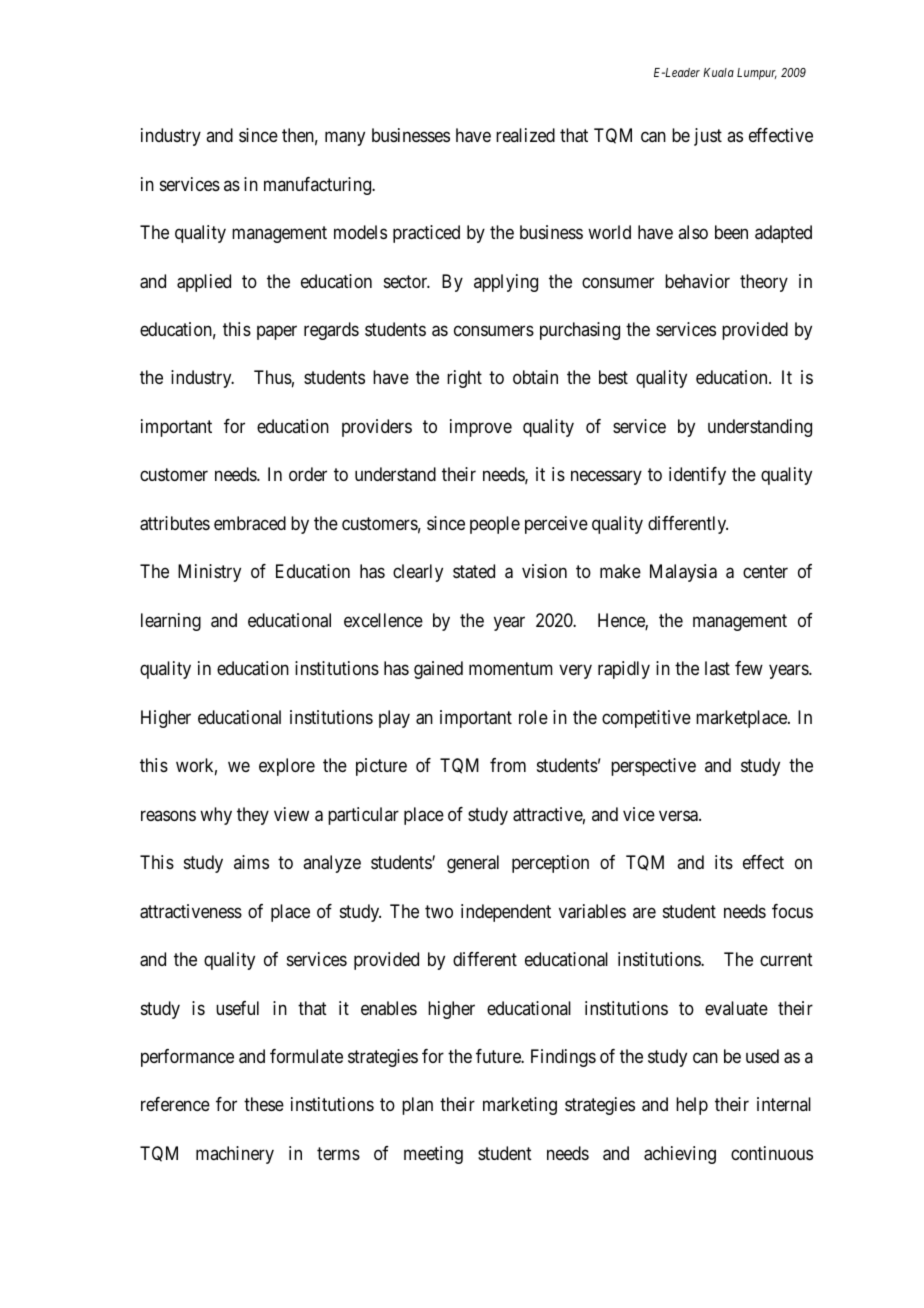 The width and height of the page is (924, 1308). I want to click on Ministry, so click(209, 573).
